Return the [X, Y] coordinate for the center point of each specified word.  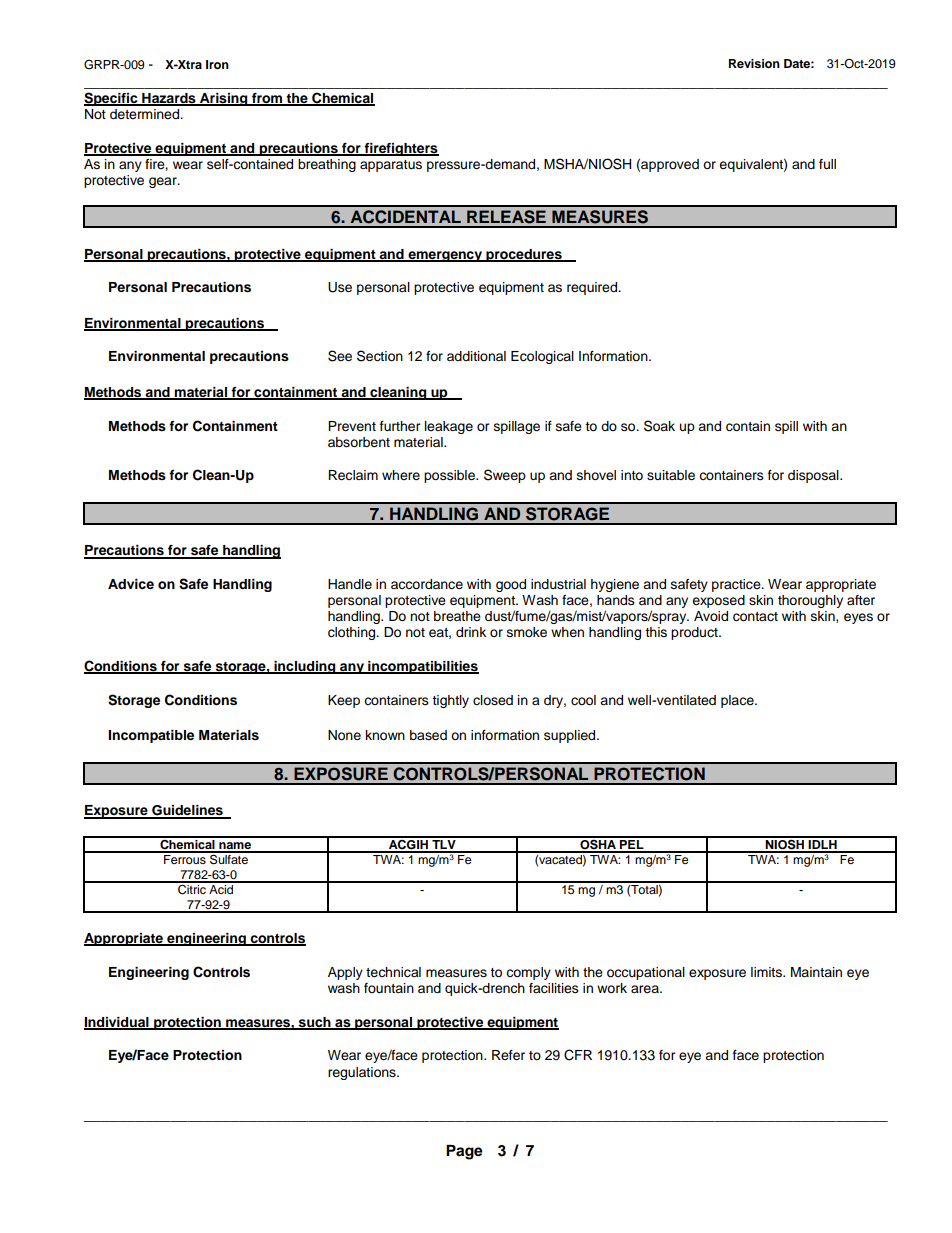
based [428, 735]
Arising [224, 99]
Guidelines [187, 811]
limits [767, 972]
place [738, 701]
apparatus [391, 166]
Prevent [352, 426]
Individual [117, 1023]
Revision [754, 63]
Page [464, 1152]
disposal [814, 476]
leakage [449, 427]
